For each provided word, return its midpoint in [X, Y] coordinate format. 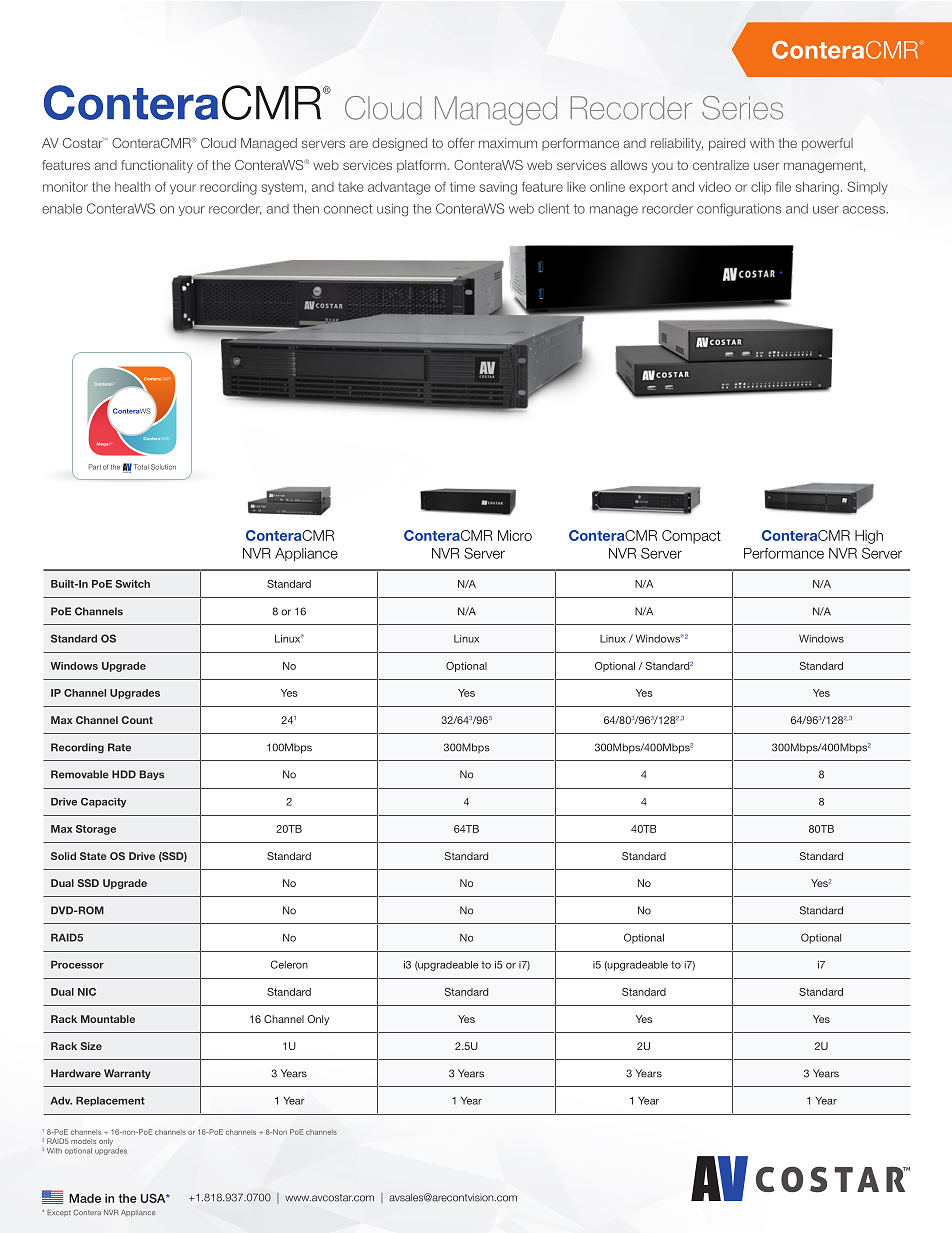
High [869, 537]
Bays [152, 775]
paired [727, 144]
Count [137, 720]
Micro [515, 535]
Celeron [289, 964]
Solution [163, 467]
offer [461, 143]
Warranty [127, 1074]
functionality [157, 166]
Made [85, 1198]
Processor [77, 964]
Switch [132, 584]
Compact [691, 537]
